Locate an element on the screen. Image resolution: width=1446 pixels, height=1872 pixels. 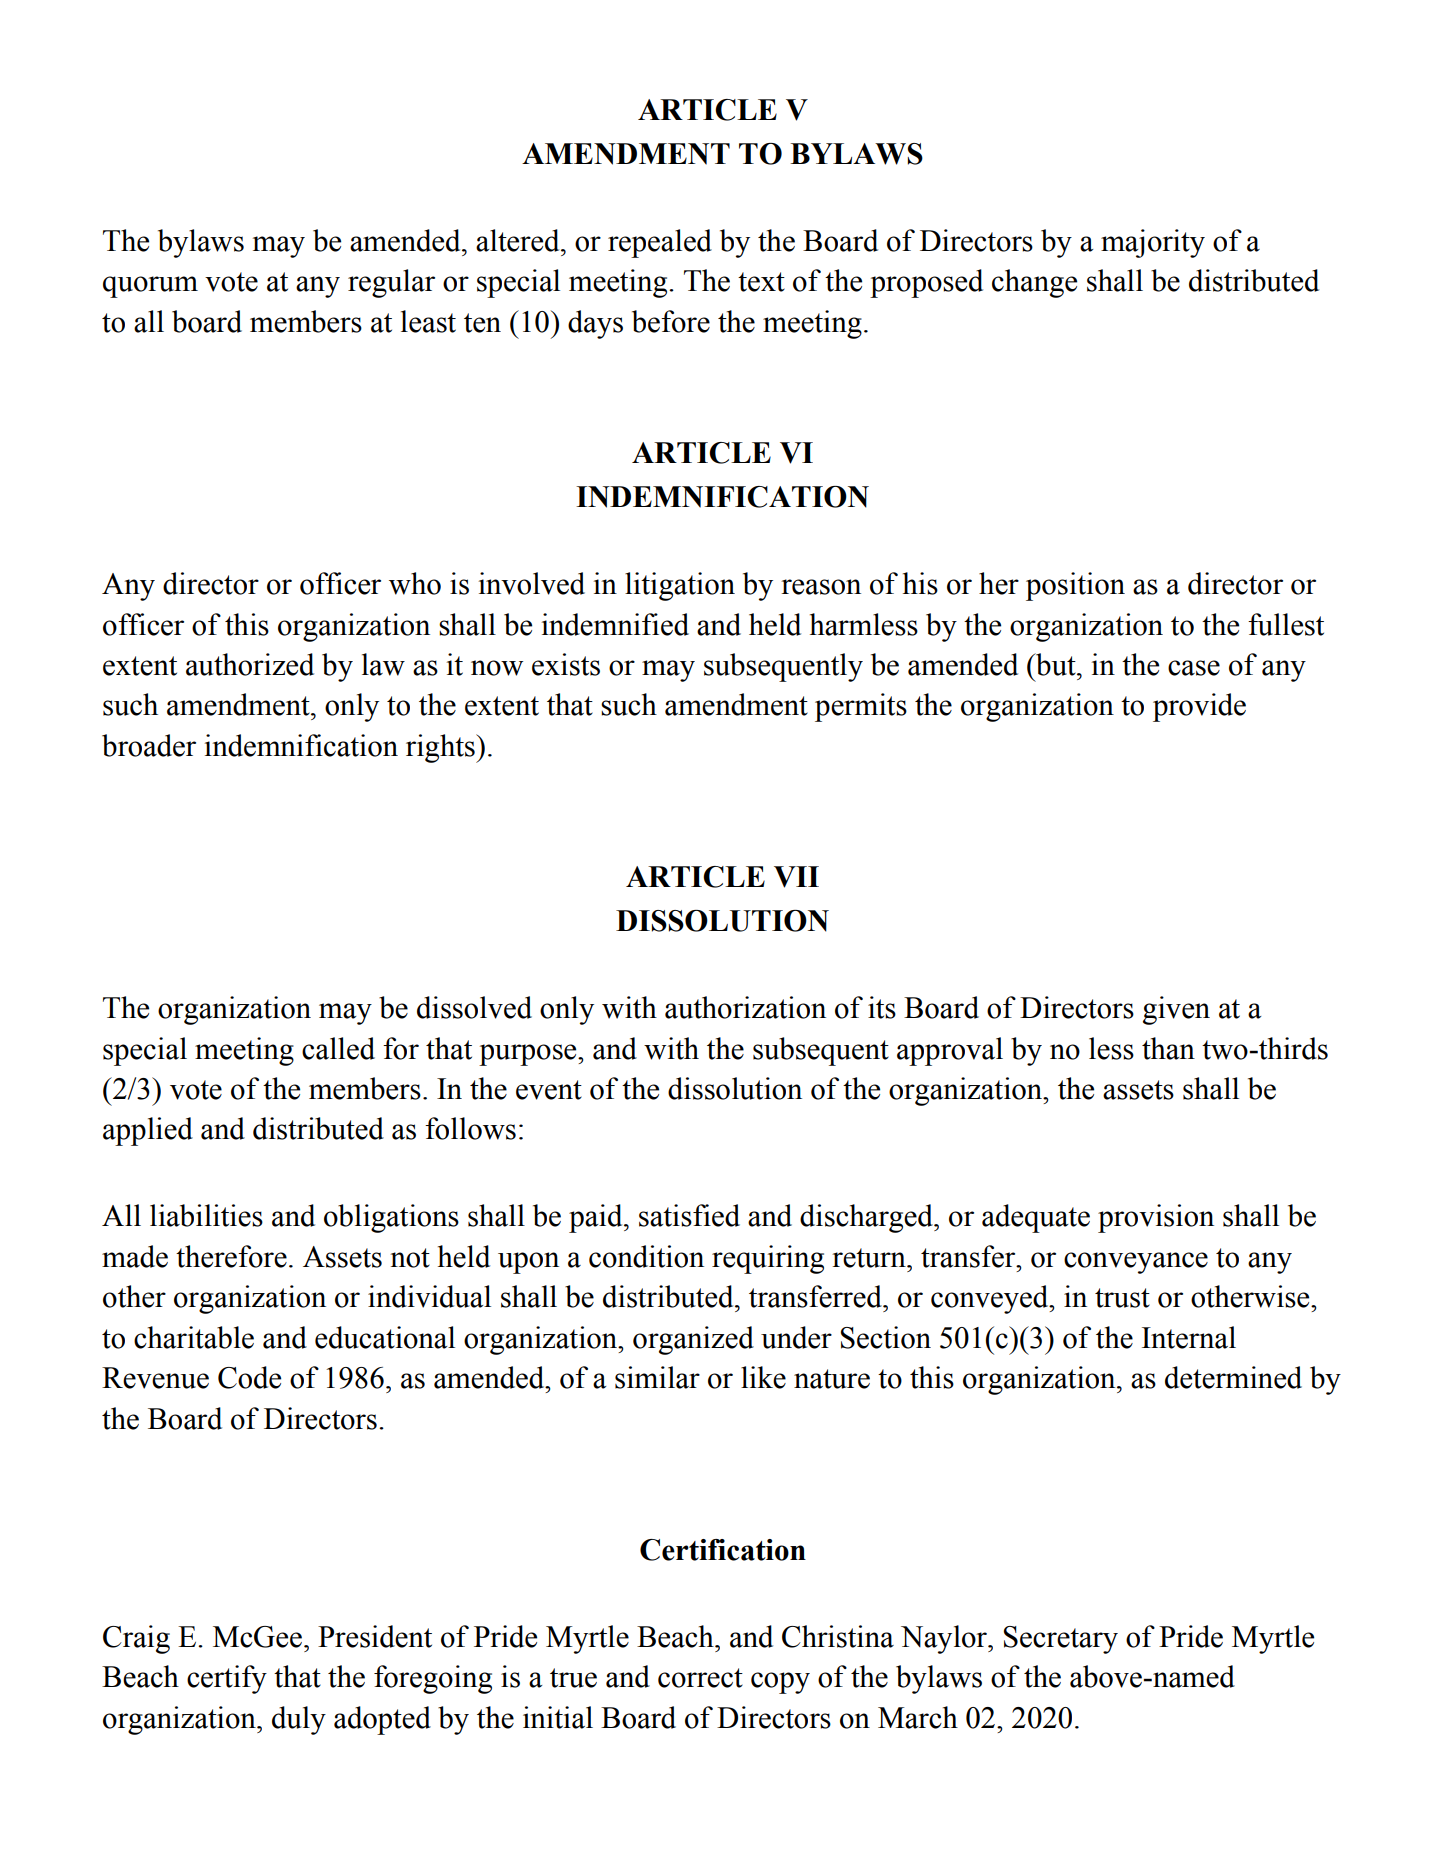
permits is located at coordinates (861, 707).
